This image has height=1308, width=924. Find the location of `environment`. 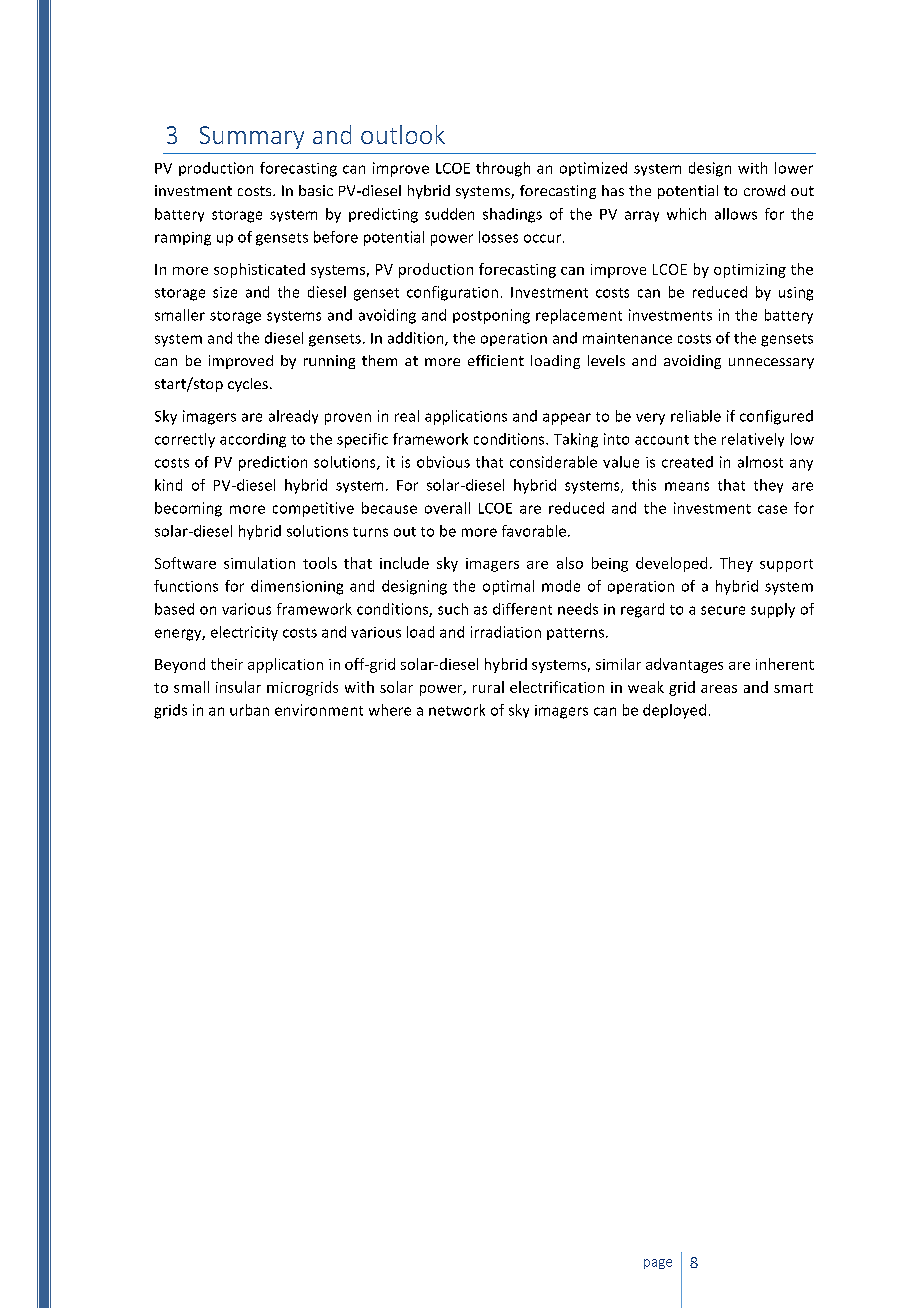

environment is located at coordinates (319, 710).
